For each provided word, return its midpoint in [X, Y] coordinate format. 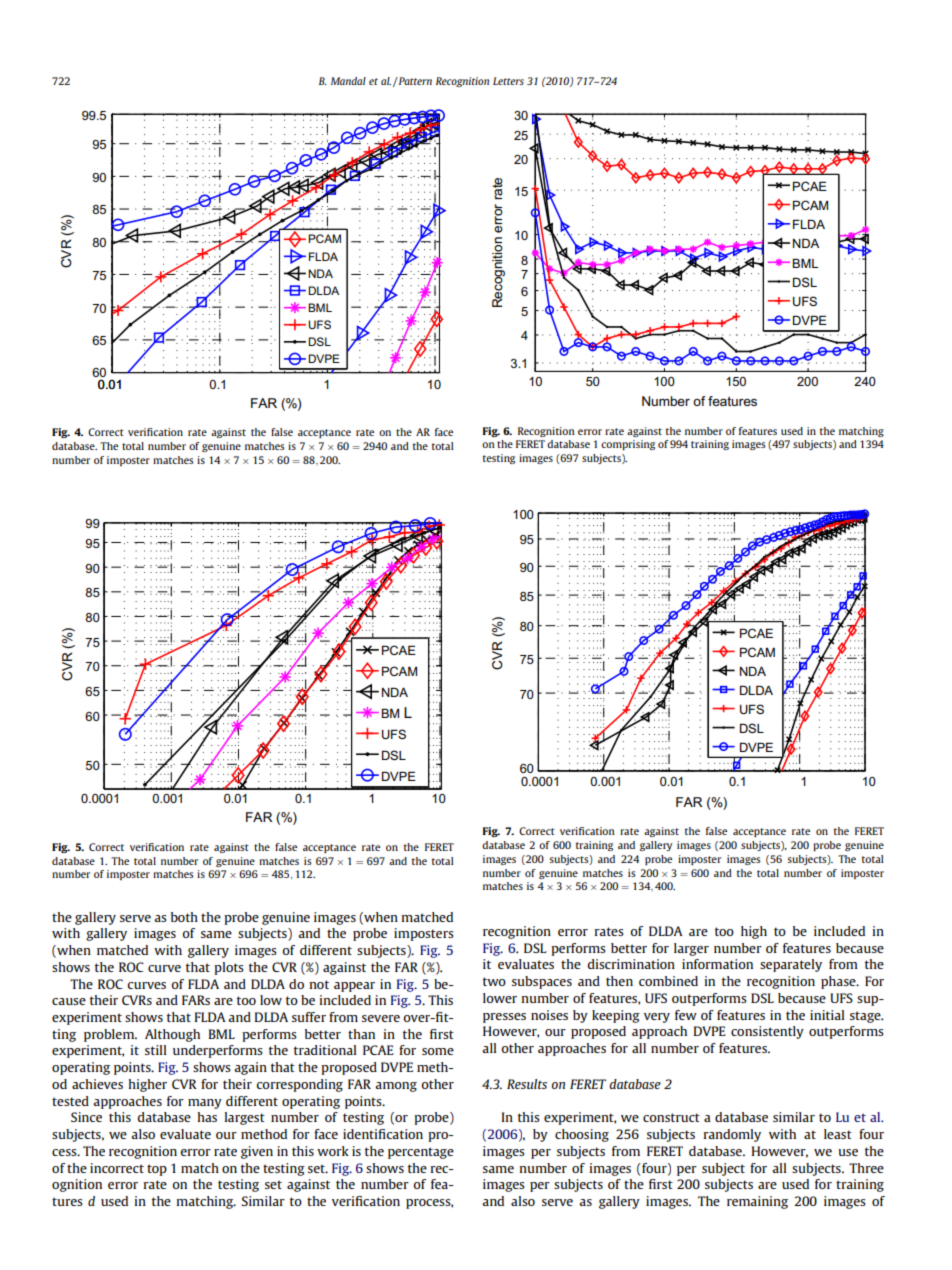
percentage [421, 1153]
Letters [508, 81]
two [494, 981]
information [717, 964]
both [184, 917]
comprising [628, 445]
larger [691, 949]
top [157, 1170]
